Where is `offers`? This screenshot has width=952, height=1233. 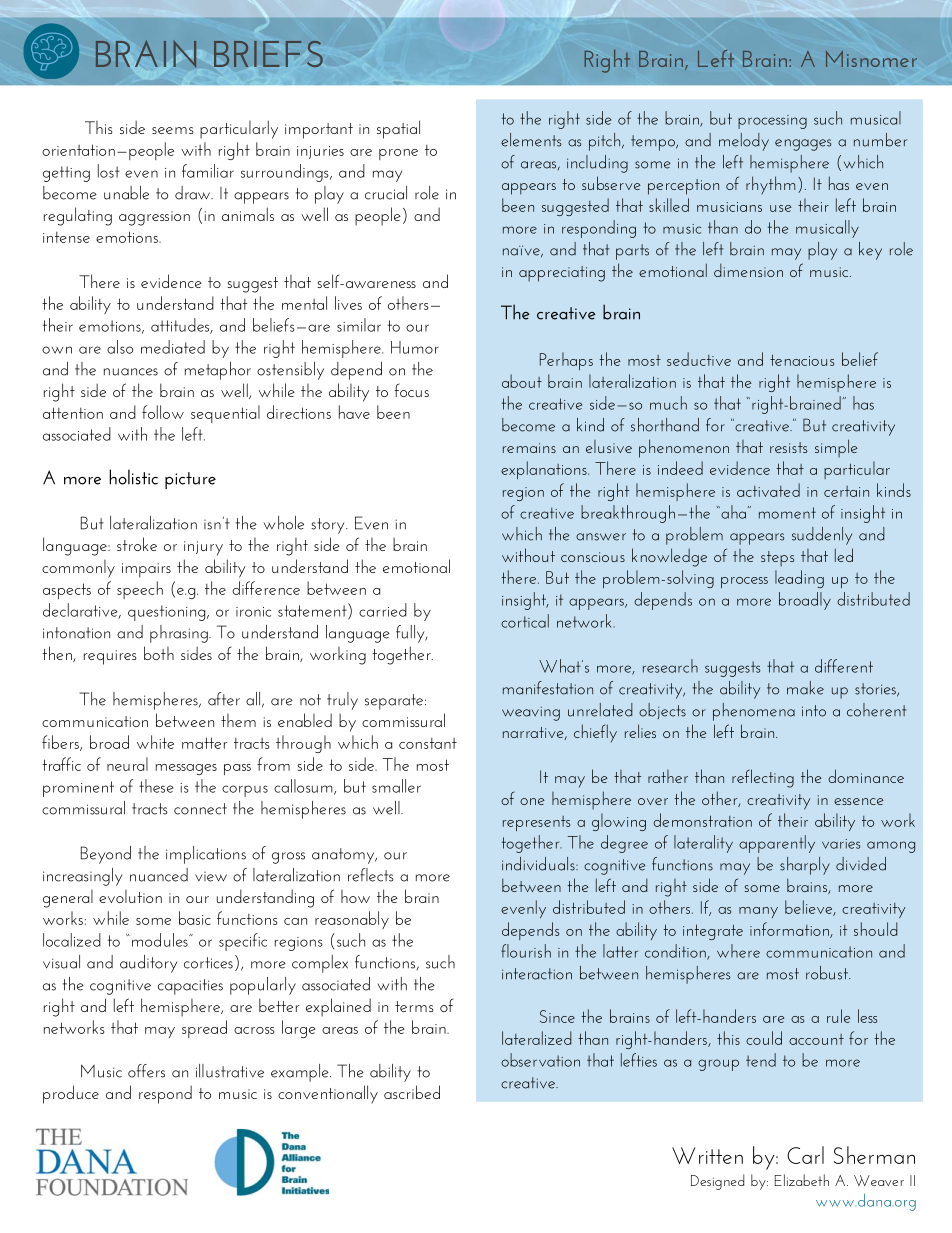
offers is located at coordinates (146, 1071).
